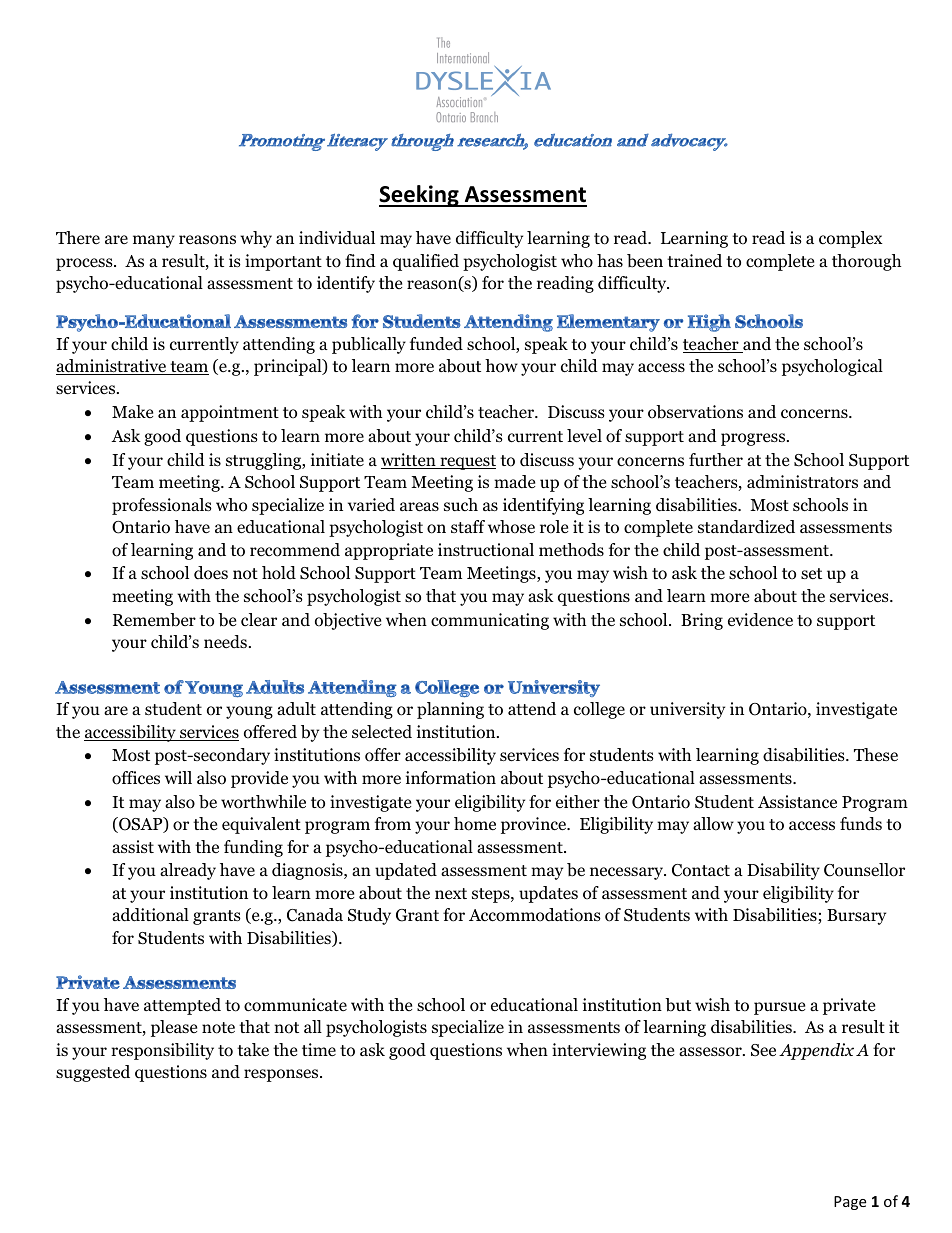 Image resolution: width=952 pixels, height=1233 pixels. What do you see at coordinates (451, 778) in the screenshot?
I see `information` at bounding box center [451, 778].
